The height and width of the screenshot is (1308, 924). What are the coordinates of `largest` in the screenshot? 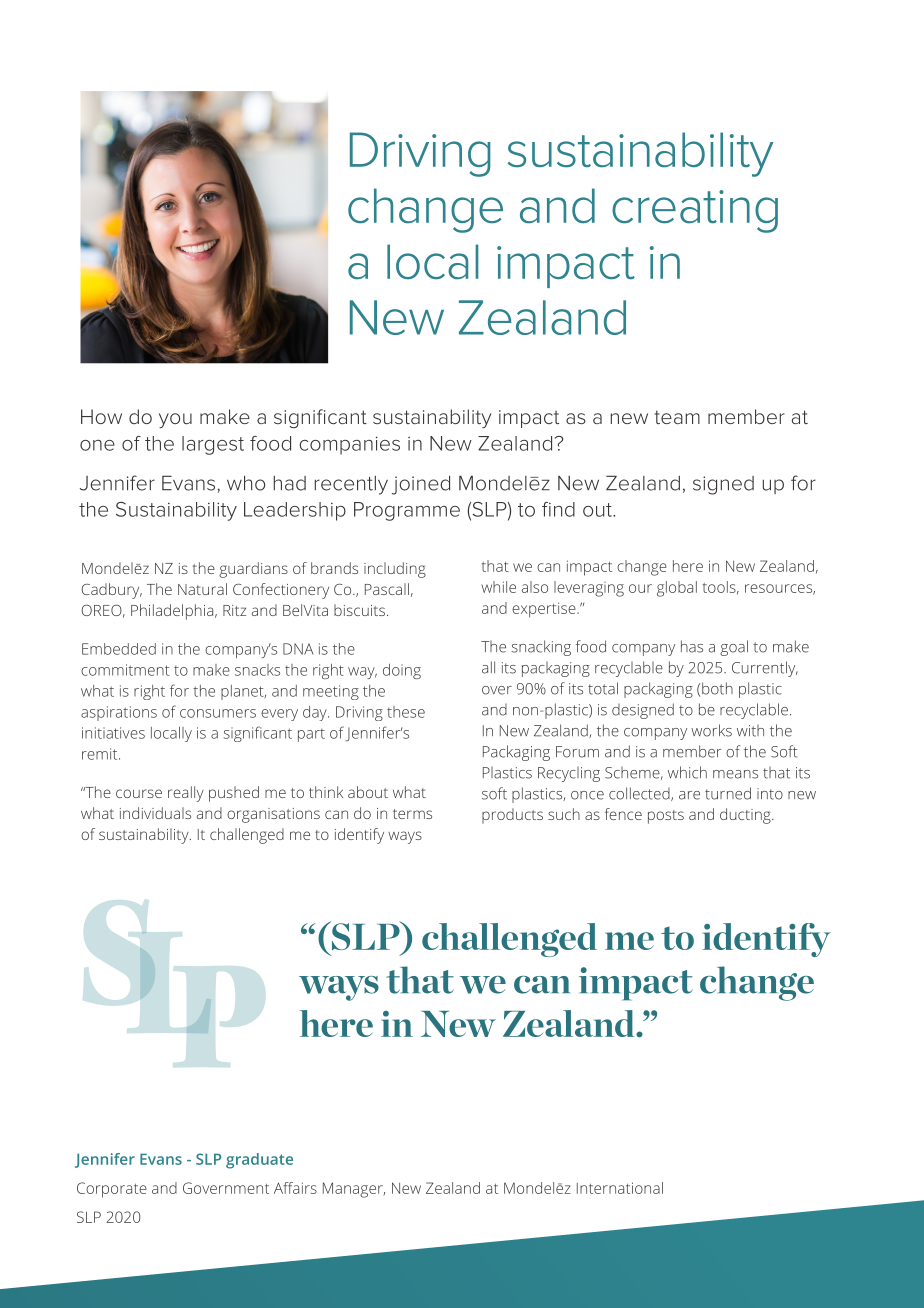 It's located at (213, 445).
